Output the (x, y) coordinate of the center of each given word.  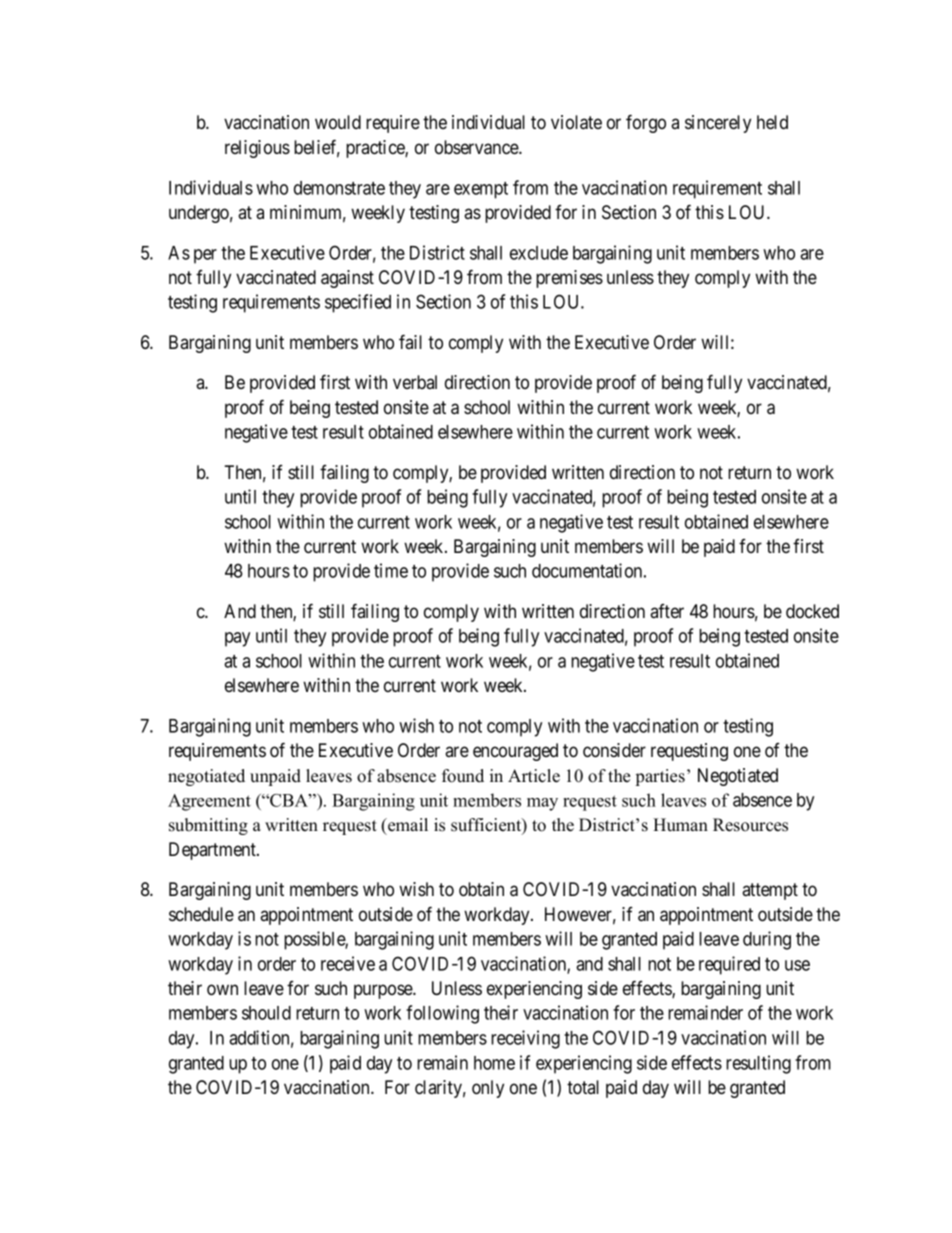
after (667, 611)
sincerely (718, 124)
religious (257, 149)
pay (237, 639)
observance (477, 147)
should (266, 1013)
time (391, 570)
